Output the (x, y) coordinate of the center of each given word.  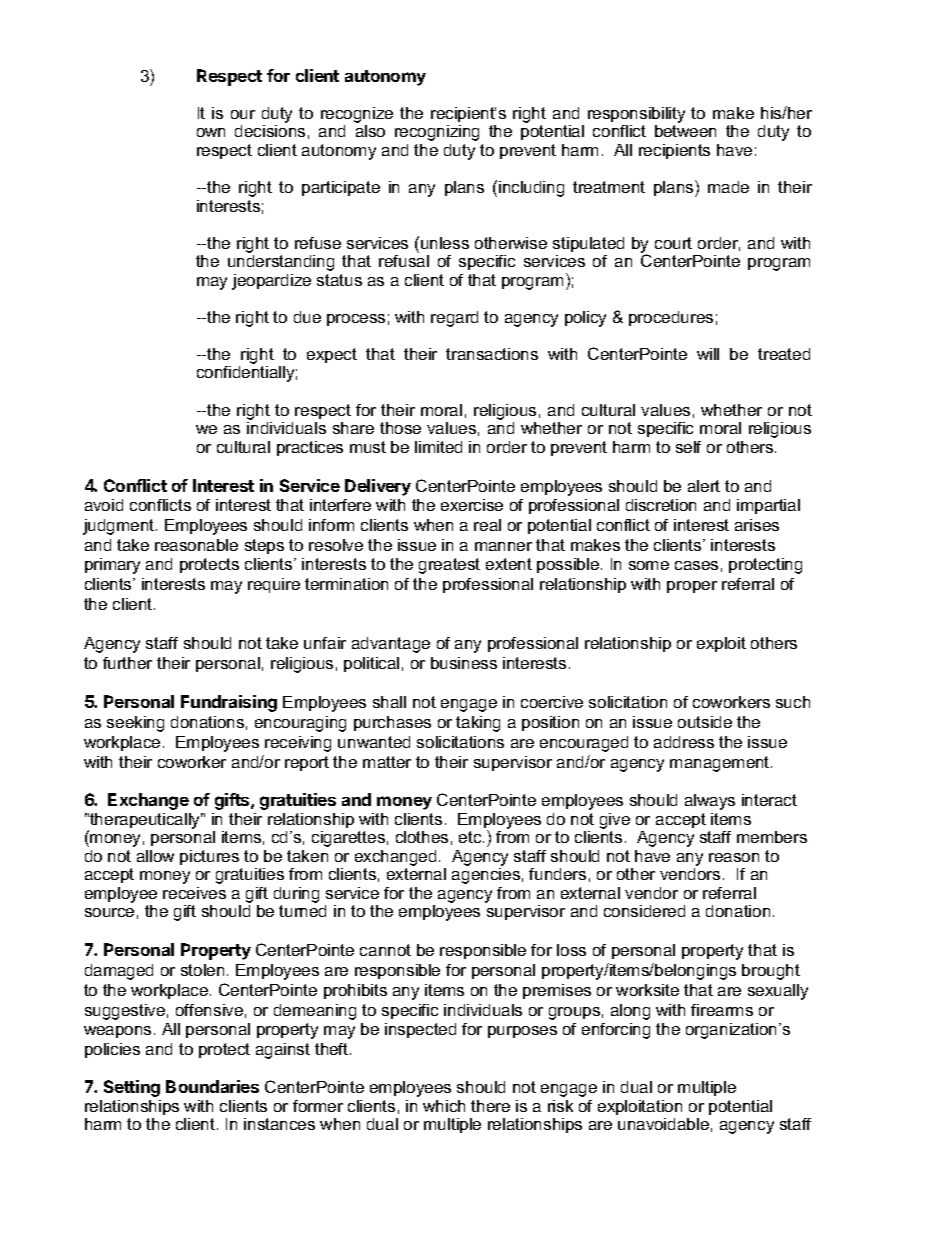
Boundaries (212, 1086)
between (685, 131)
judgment (120, 527)
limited (438, 447)
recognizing (437, 133)
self (688, 447)
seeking (135, 724)
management (721, 764)
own (211, 132)
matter (387, 762)
